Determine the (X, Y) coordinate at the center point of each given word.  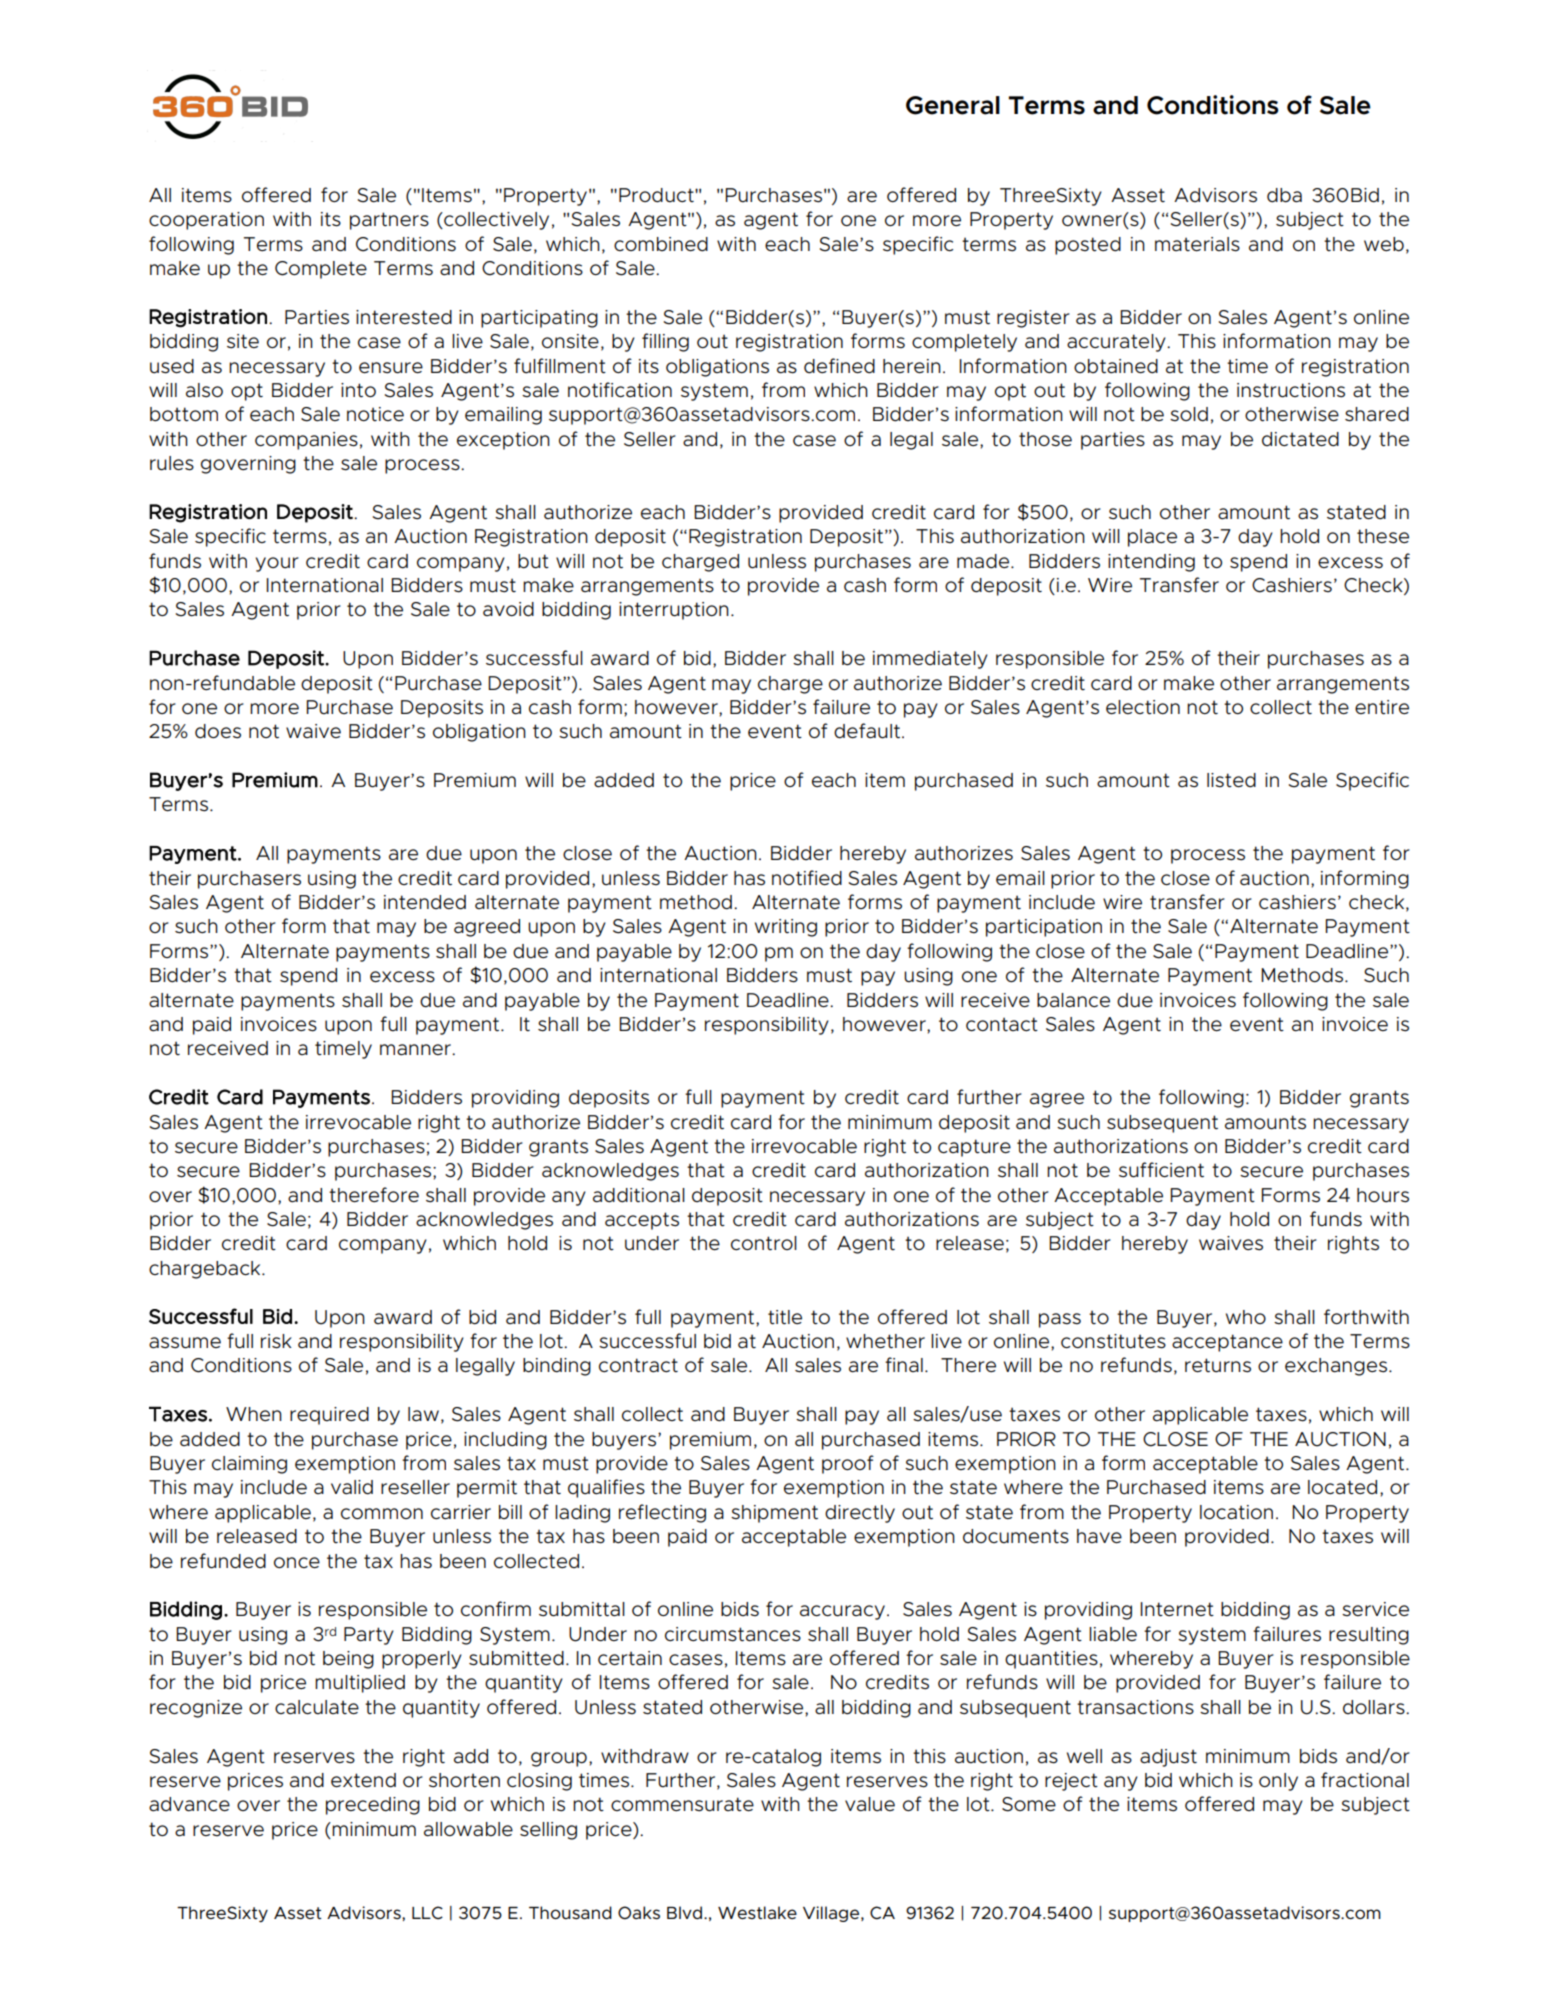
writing (786, 928)
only (1278, 1782)
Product (657, 195)
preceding (373, 1806)
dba (1284, 195)
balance (1073, 1000)
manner (416, 1050)
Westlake (757, 1912)
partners (389, 221)
